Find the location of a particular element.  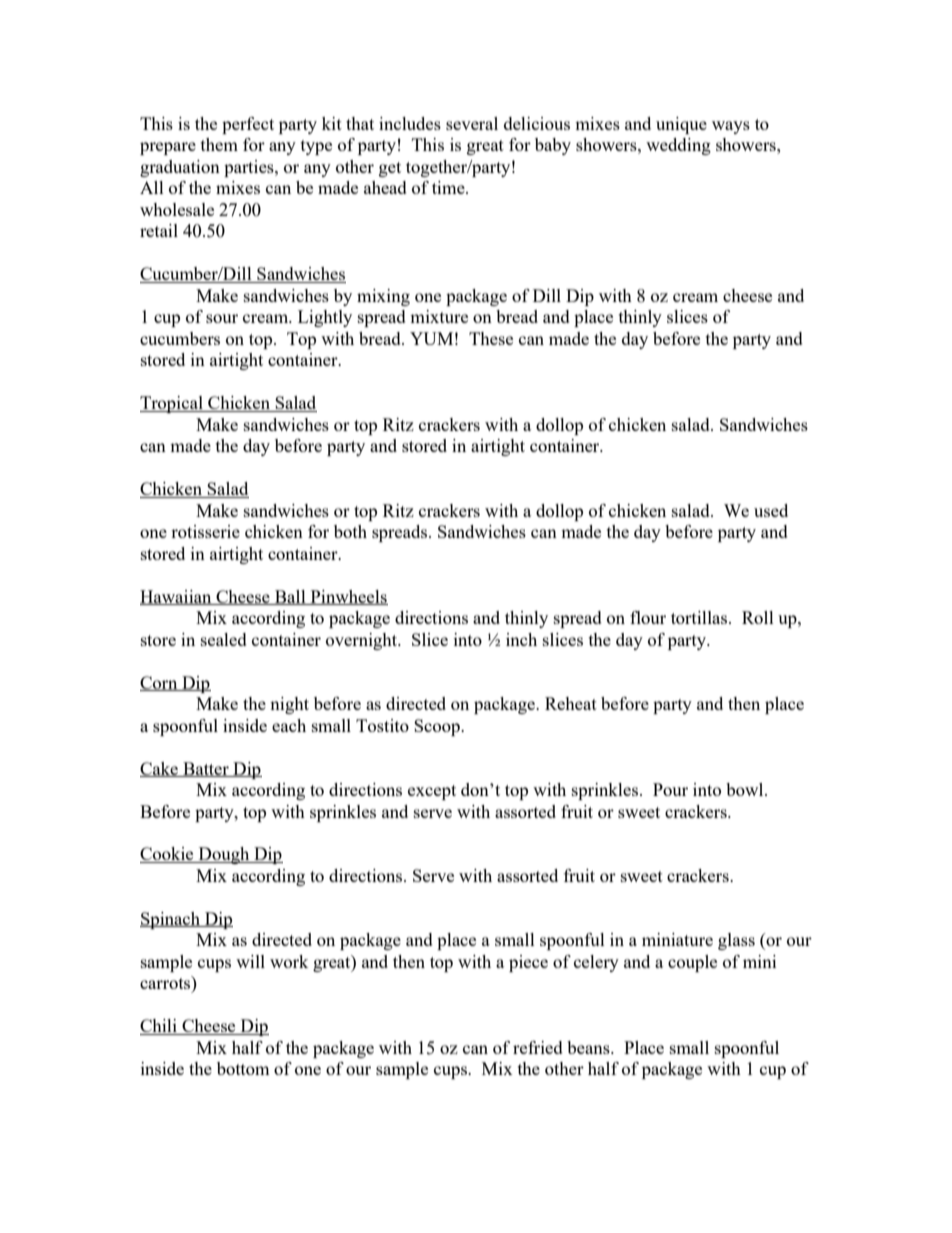

them is located at coordinates (219, 144).
